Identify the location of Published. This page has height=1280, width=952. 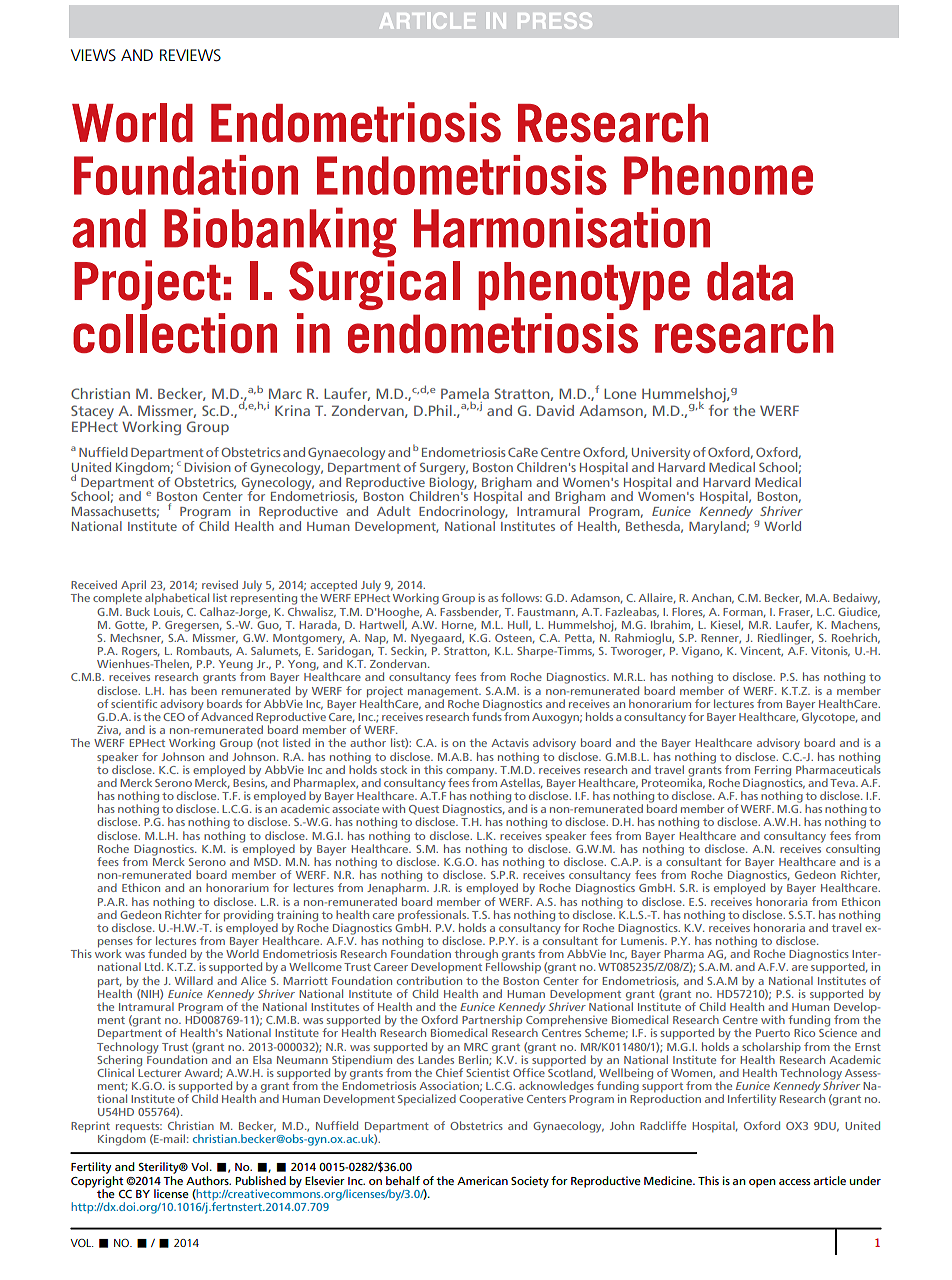
(261, 1180).
